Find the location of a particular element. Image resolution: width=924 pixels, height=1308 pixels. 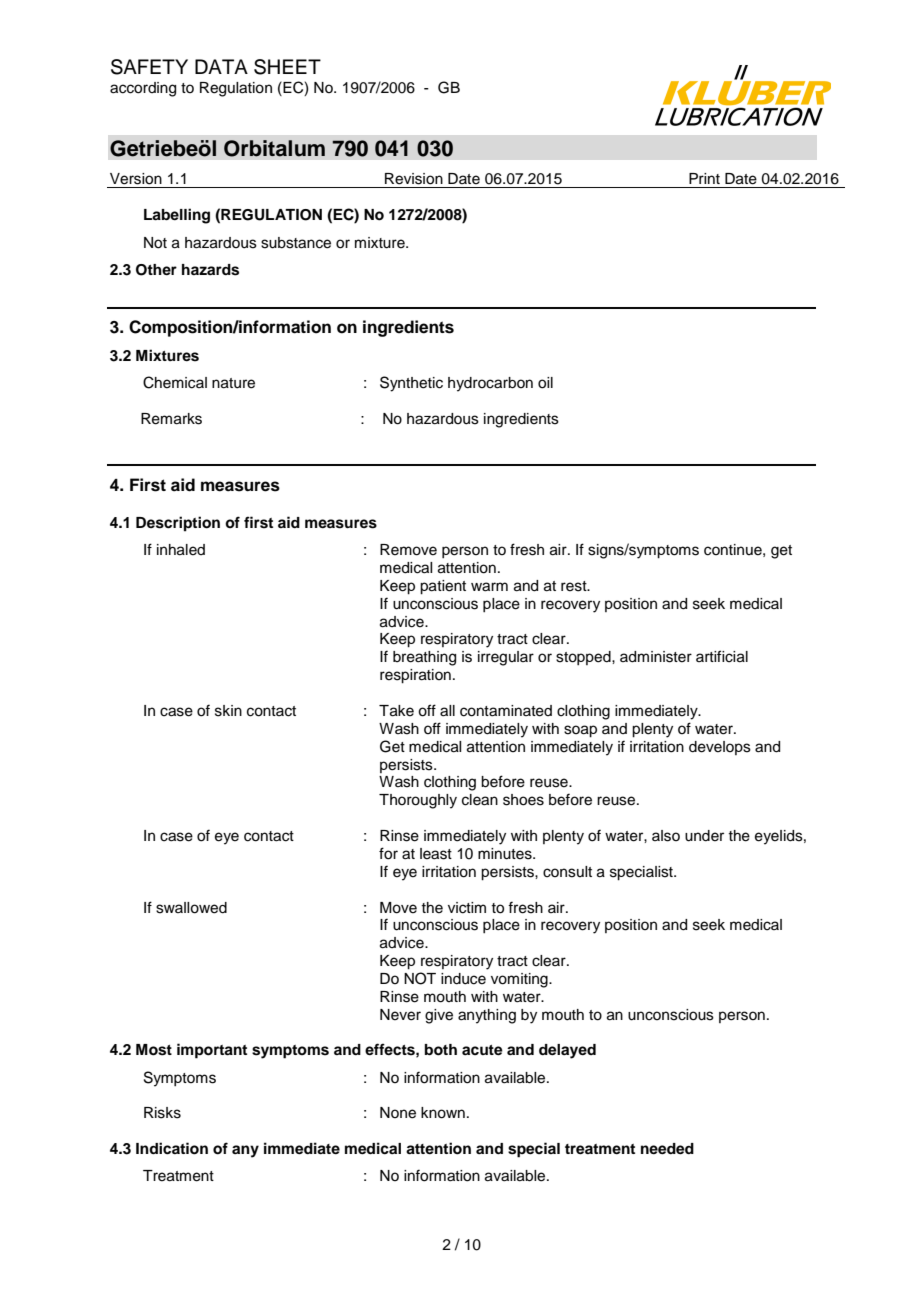

needed is located at coordinates (667, 1149).
